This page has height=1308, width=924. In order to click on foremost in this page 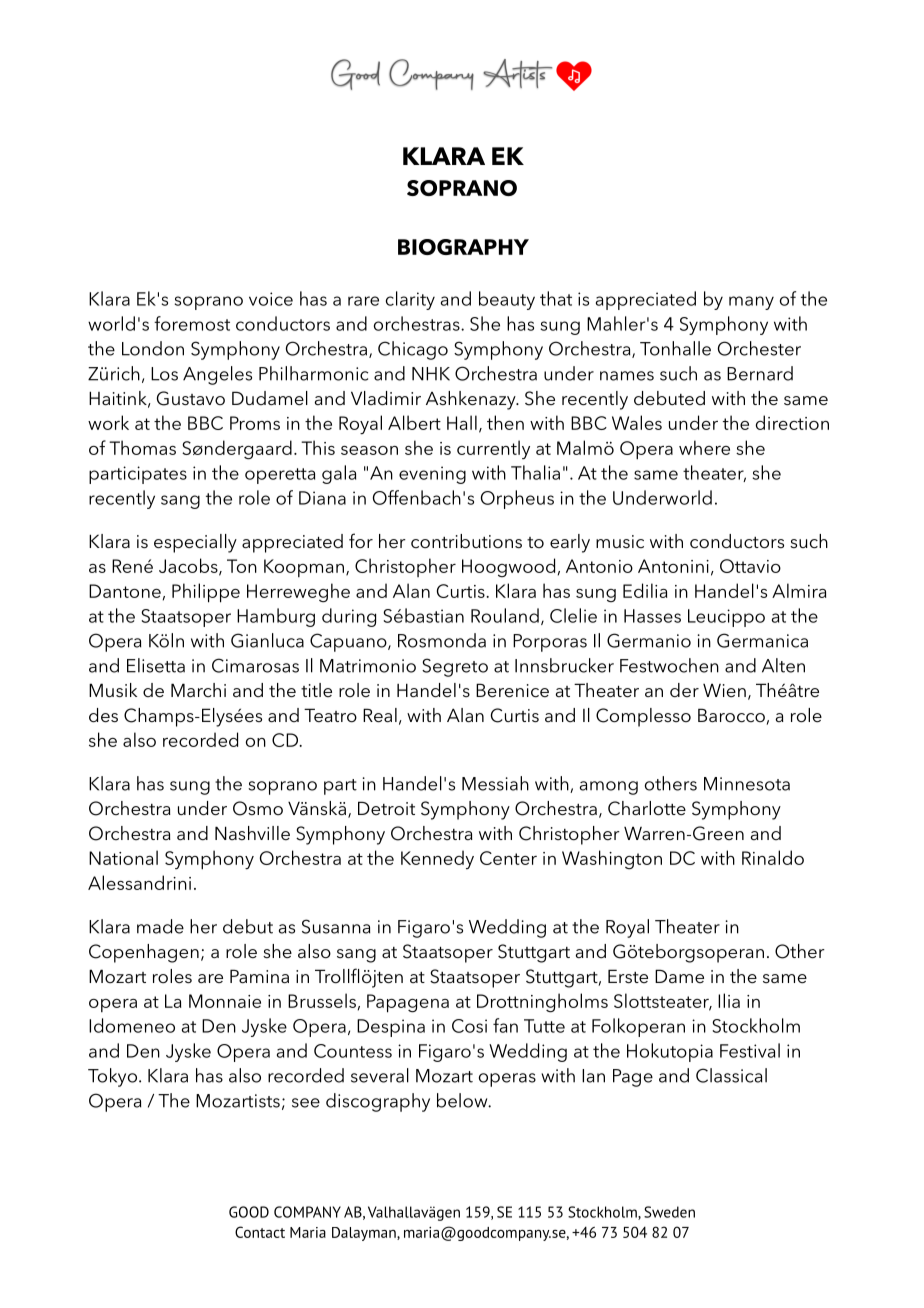, I will do `click(192, 323)`.
